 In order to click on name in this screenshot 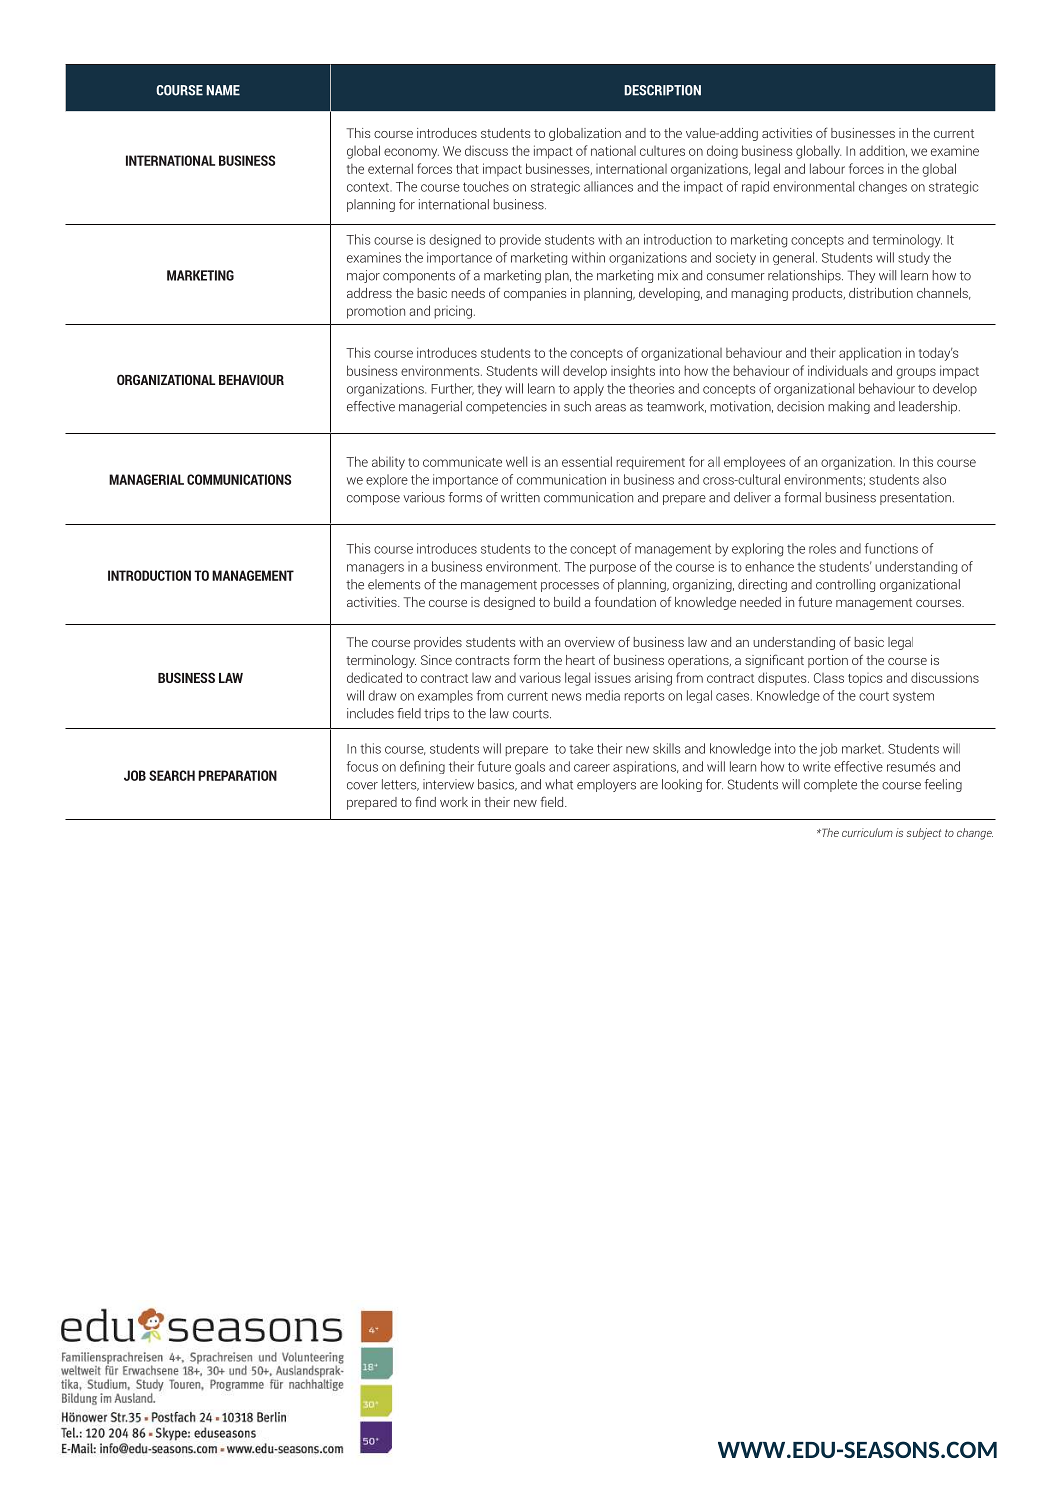, I will do `click(223, 90)`.
